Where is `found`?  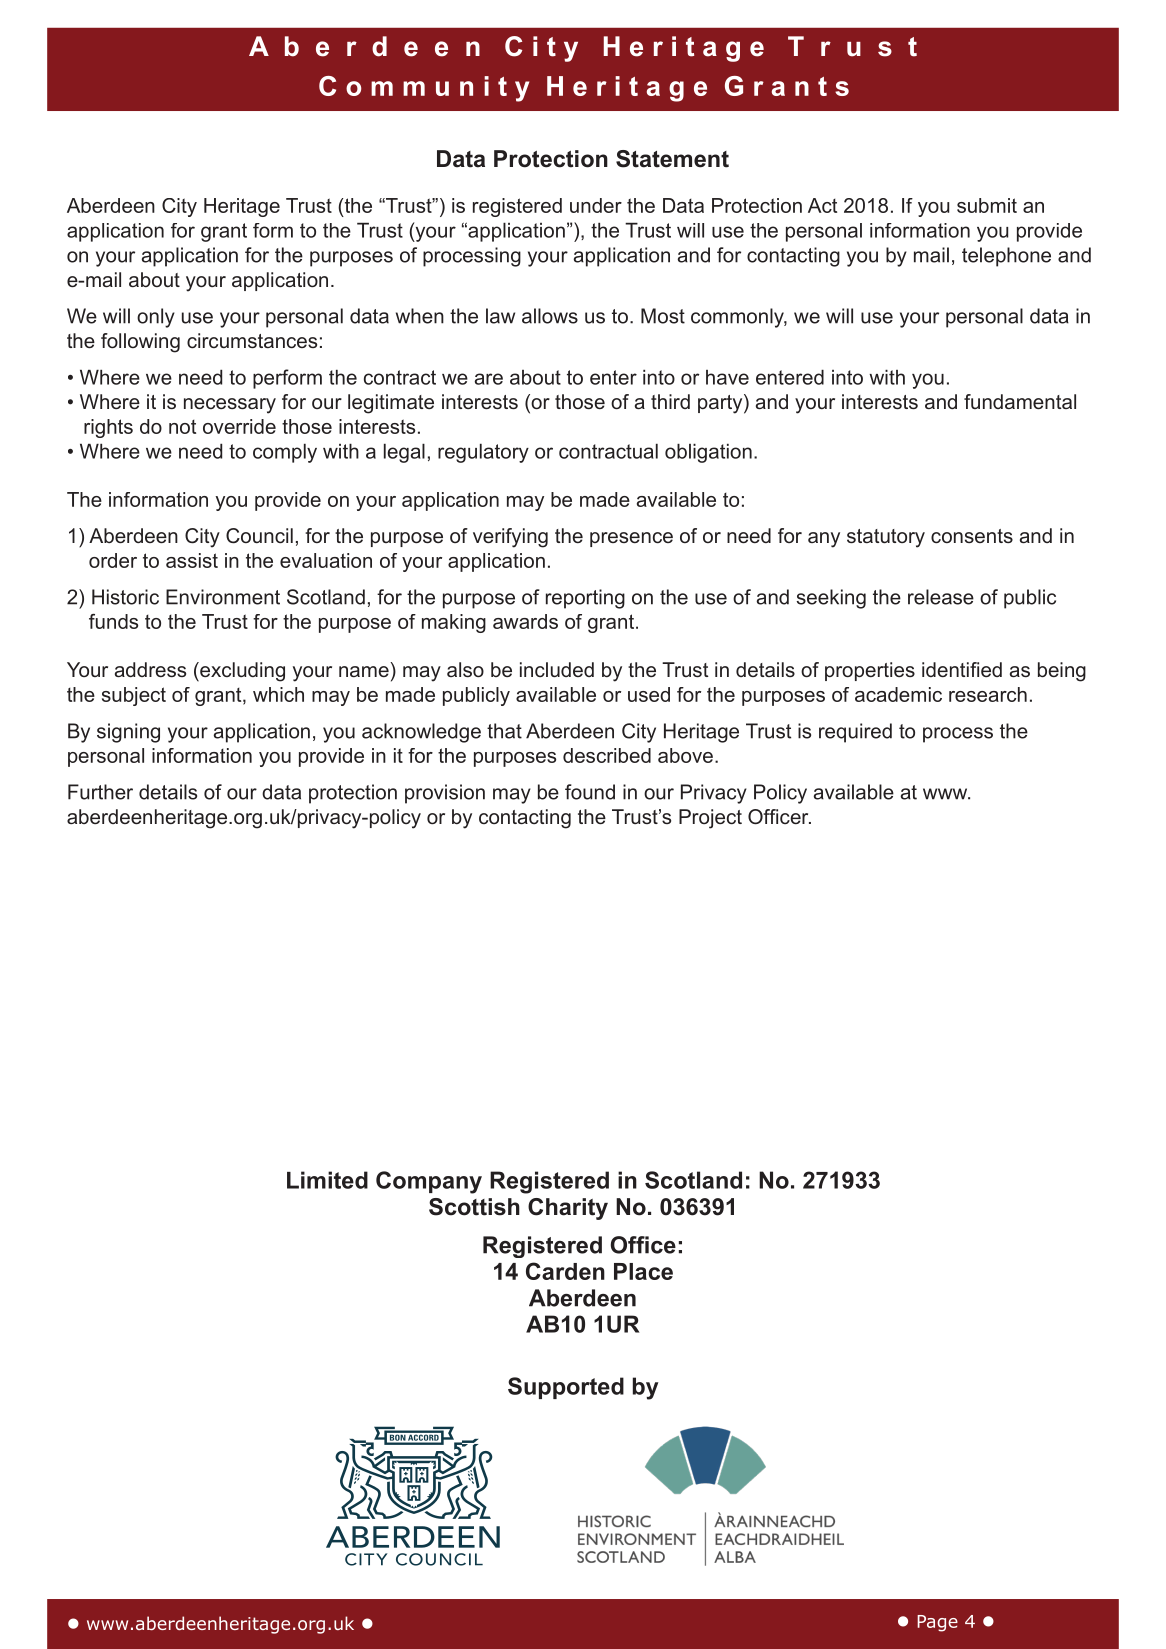
found is located at coordinates (590, 792).
